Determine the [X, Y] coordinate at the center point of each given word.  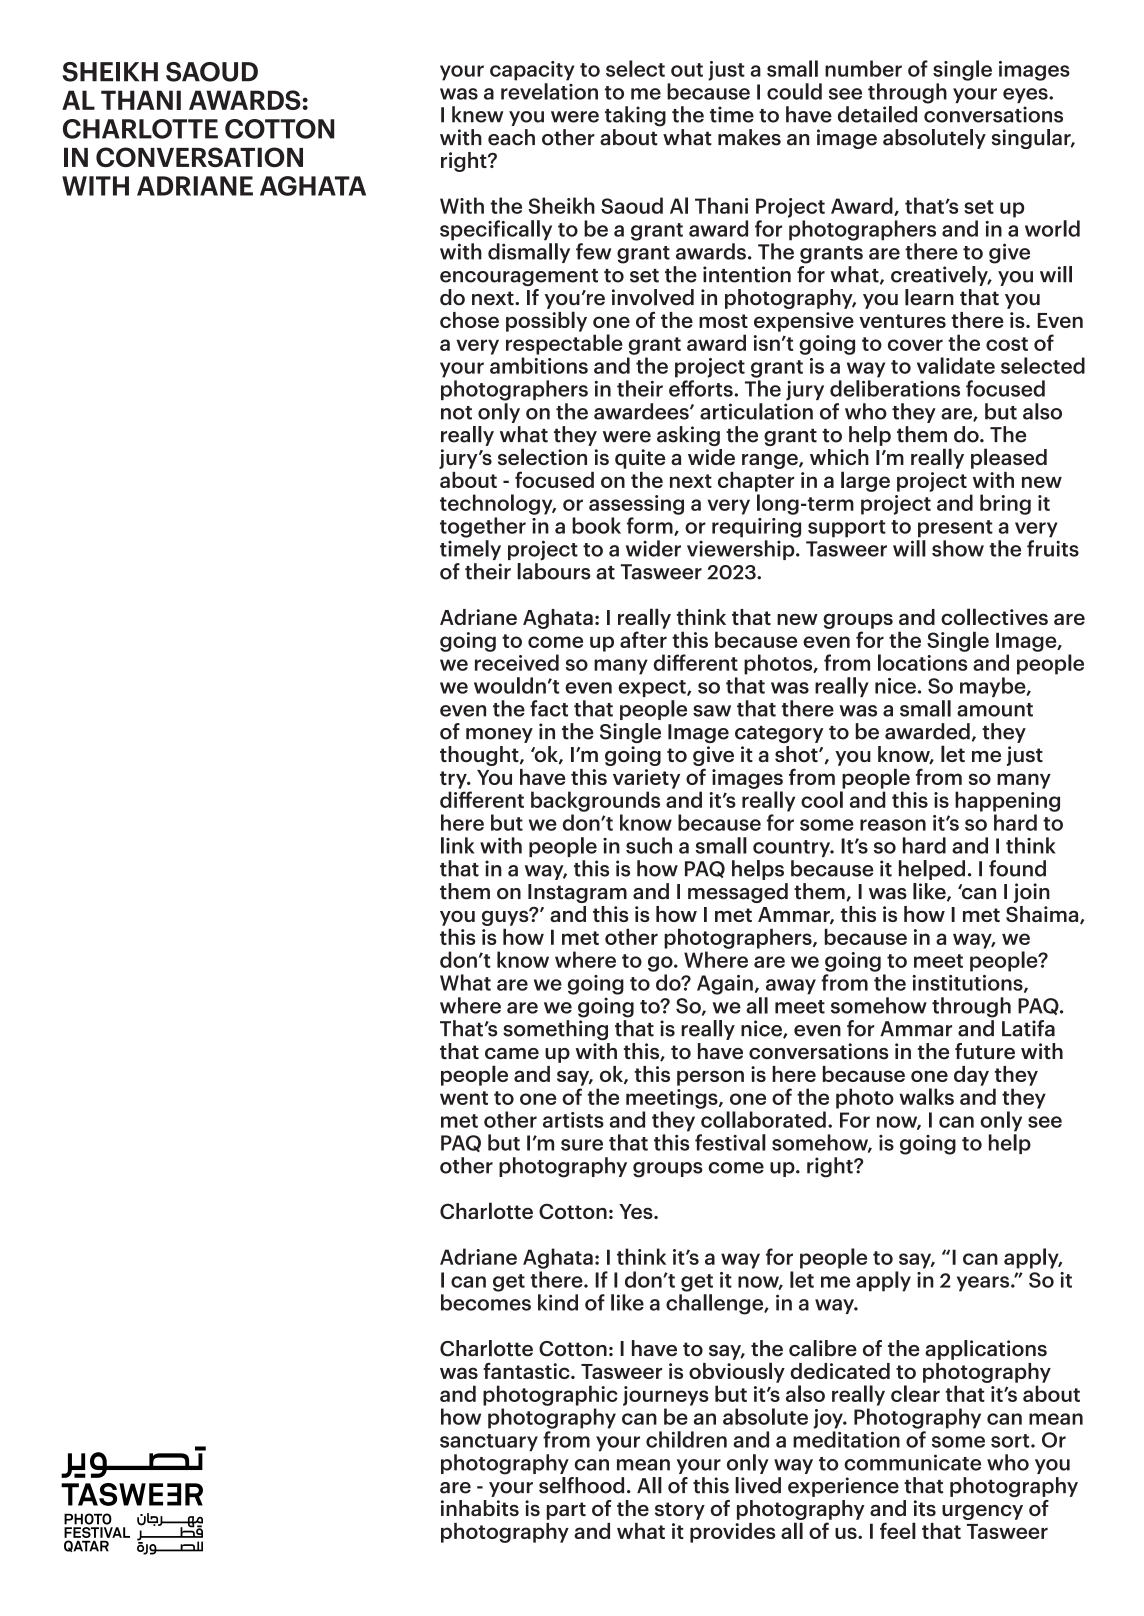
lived [758, 1485]
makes [749, 137]
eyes [1026, 95]
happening [1007, 801]
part [566, 1511]
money [499, 735]
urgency [982, 1512]
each [511, 137]
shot [797, 754]
